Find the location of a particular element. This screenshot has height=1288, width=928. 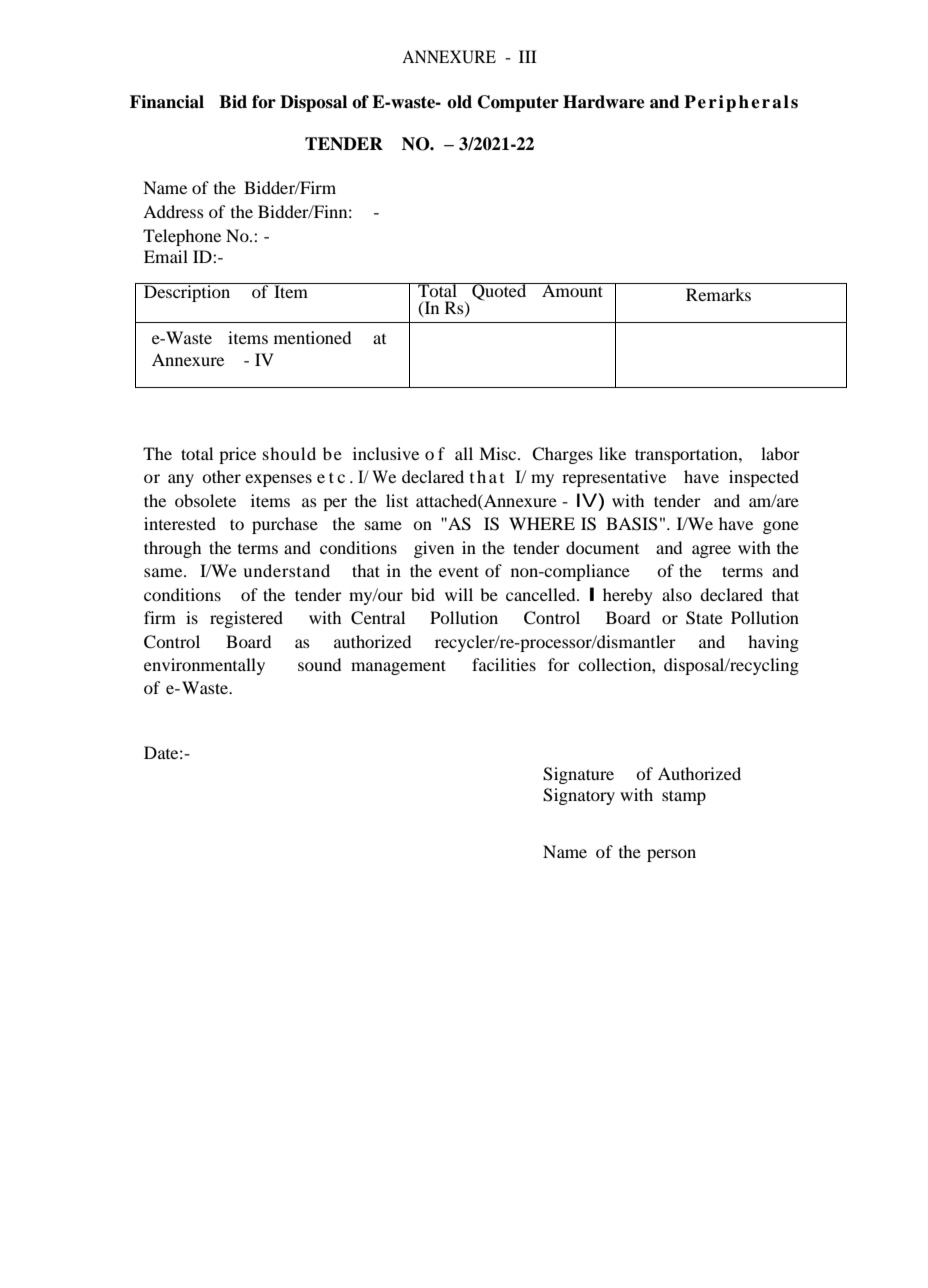

price is located at coordinates (237, 455).
